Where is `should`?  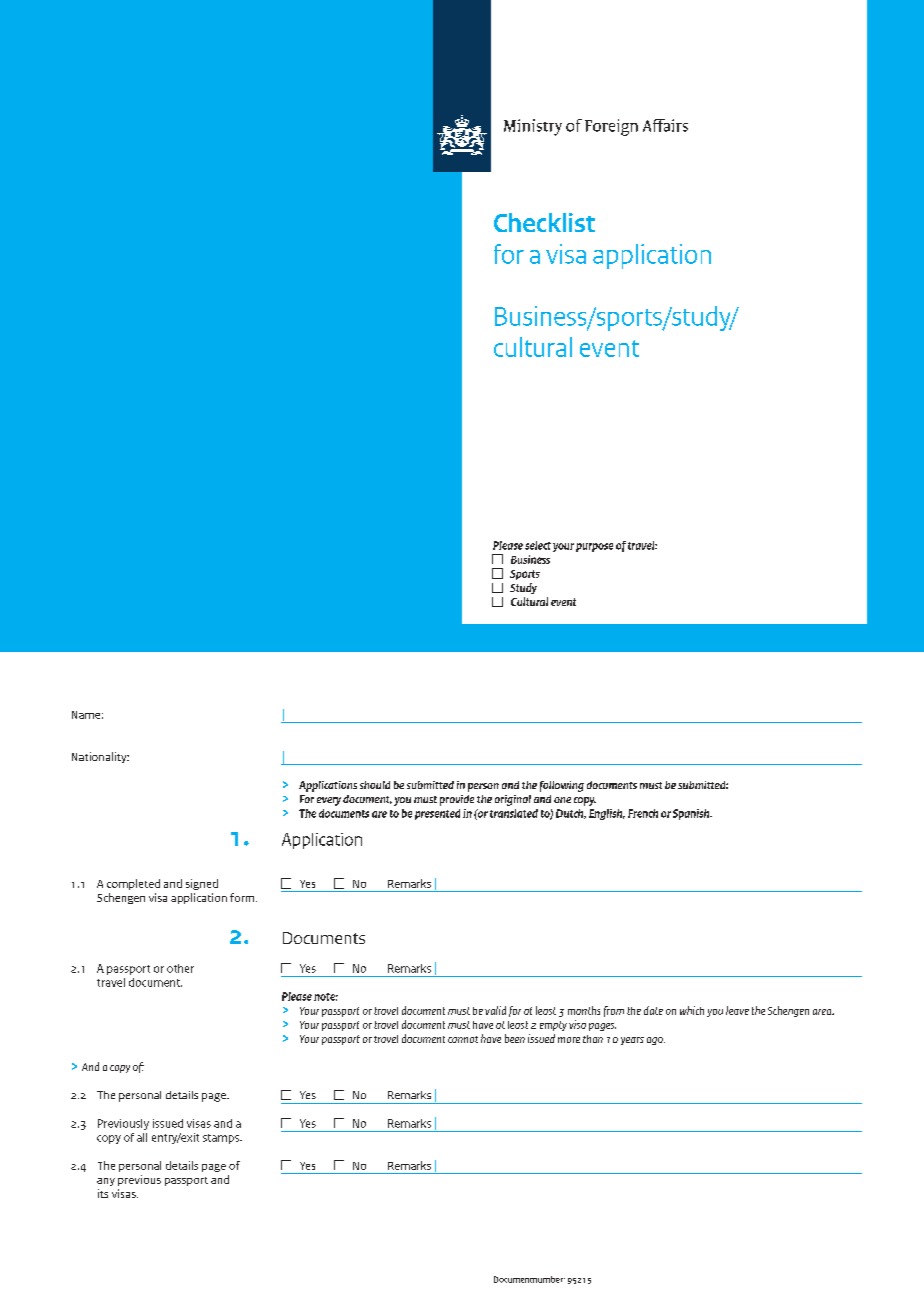
should is located at coordinates (375, 785).
